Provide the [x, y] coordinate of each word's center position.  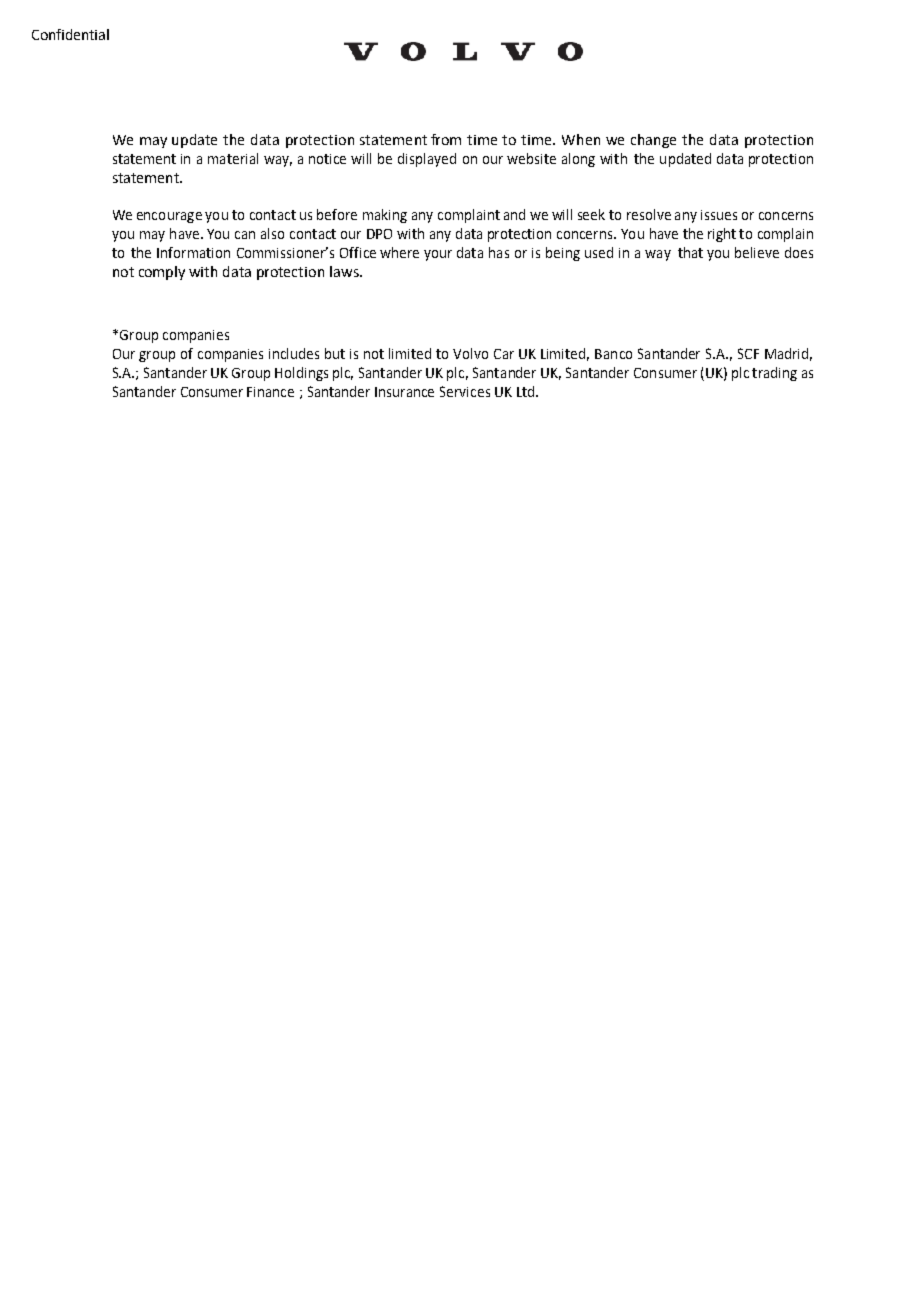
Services [465, 391]
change [653, 141]
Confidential [70, 34]
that [690, 252]
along [578, 160]
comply [162, 273]
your [438, 255]
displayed [427, 160]
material [233, 158]
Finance [270, 392]
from [446, 139]
